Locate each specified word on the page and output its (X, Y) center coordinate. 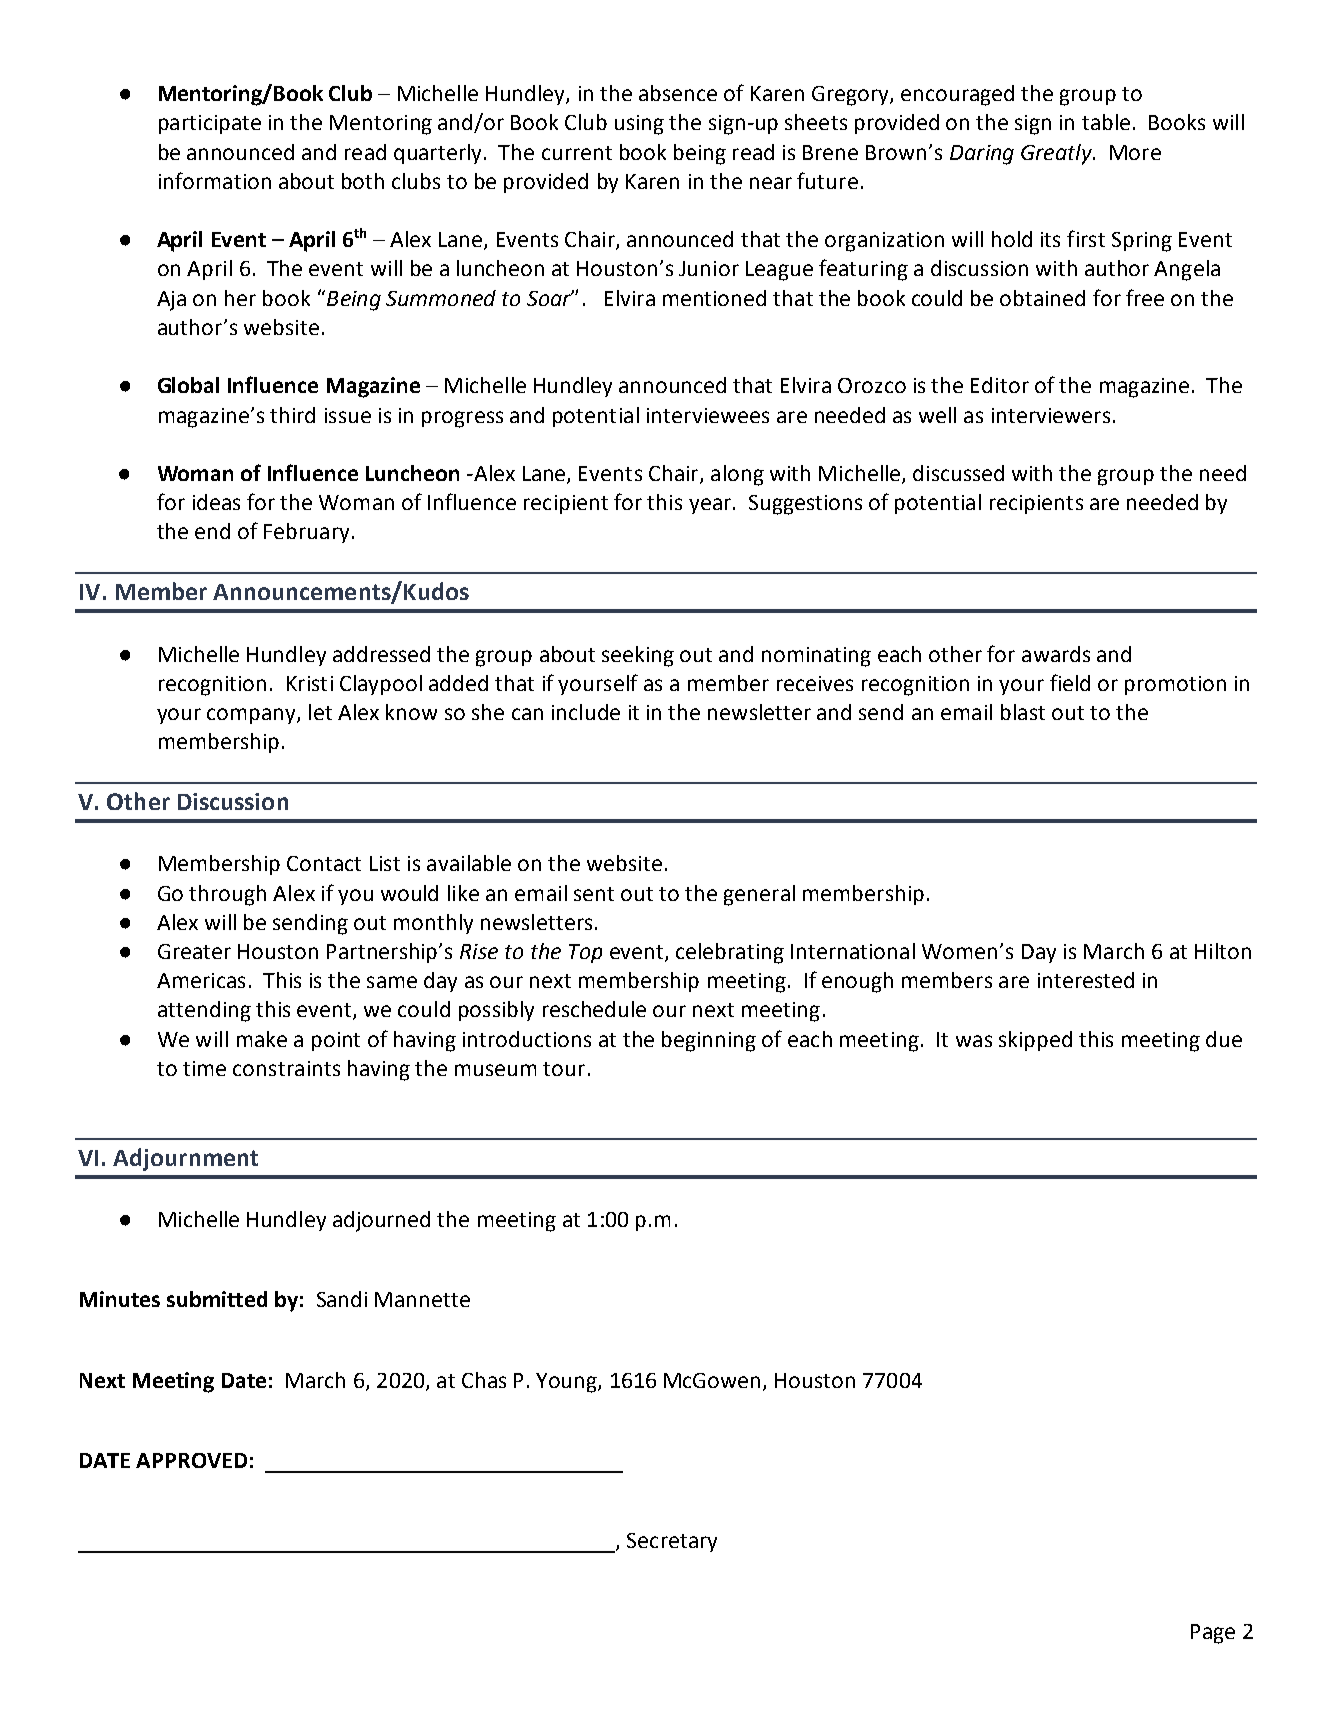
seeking (638, 656)
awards (1056, 654)
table (1106, 122)
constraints (286, 1068)
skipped (1035, 1041)
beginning (709, 1041)
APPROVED (191, 1460)
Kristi (310, 683)
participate (210, 124)
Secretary (672, 1542)
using (639, 125)
